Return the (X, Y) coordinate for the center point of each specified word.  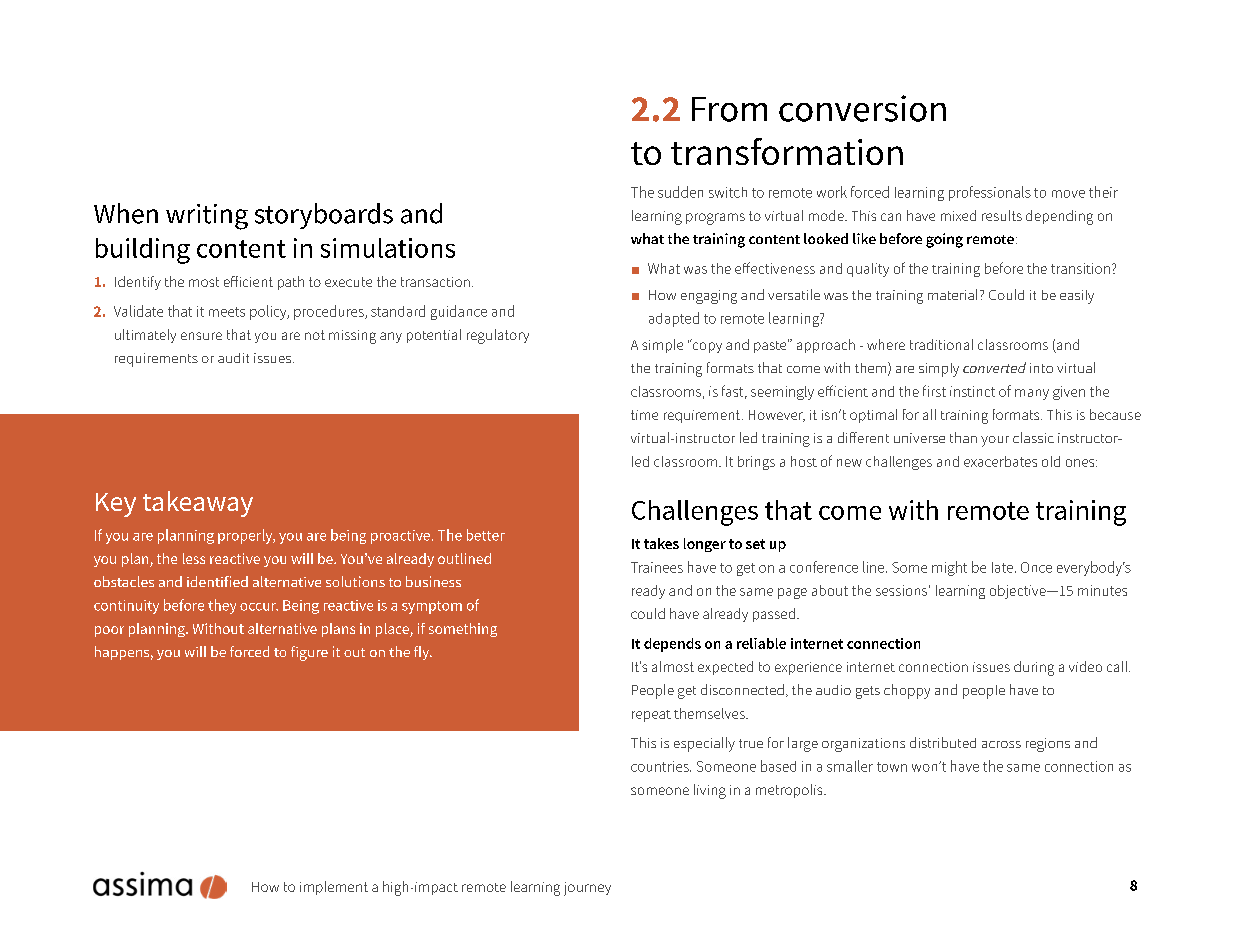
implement (334, 888)
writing (207, 217)
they (222, 606)
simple (662, 346)
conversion (862, 108)
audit (233, 358)
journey (587, 889)
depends (672, 645)
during (1034, 668)
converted (994, 367)
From (729, 109)
